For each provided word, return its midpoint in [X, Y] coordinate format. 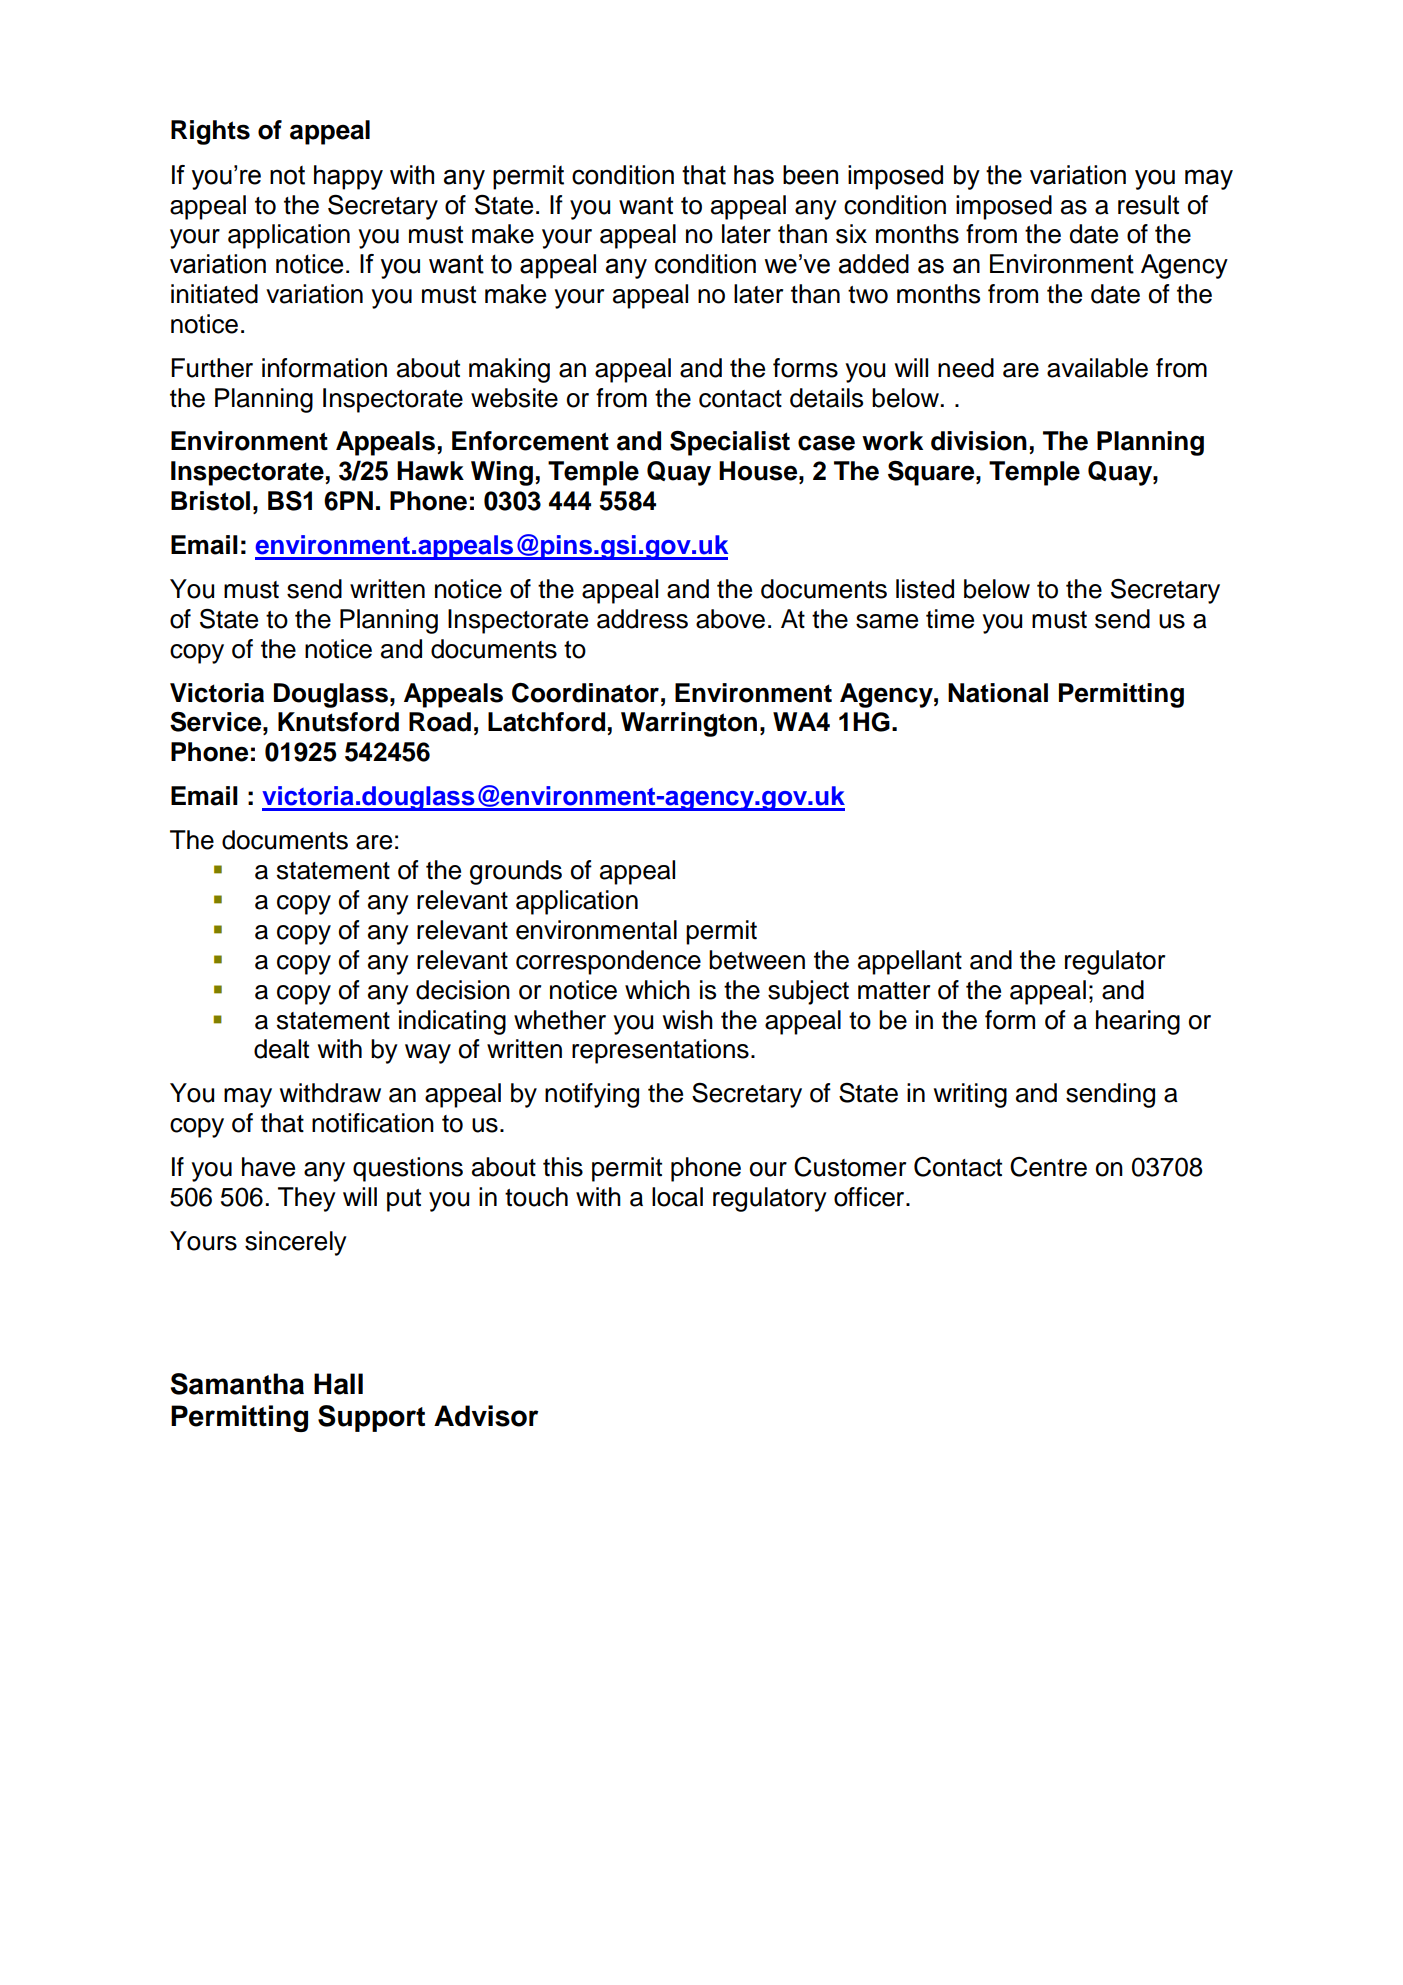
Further [212, 368]
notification [373, 1123]
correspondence [608, 962]
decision [463, 990]
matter [894, 991]
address [642, 619]
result [1148, 205]
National [998, 693]
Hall [338, 1384]
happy [348, 177]
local [677, 1197]
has [754, 175]
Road [440, 722]
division [979, 441]
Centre [1048, 1167]
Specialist [730, 443]
